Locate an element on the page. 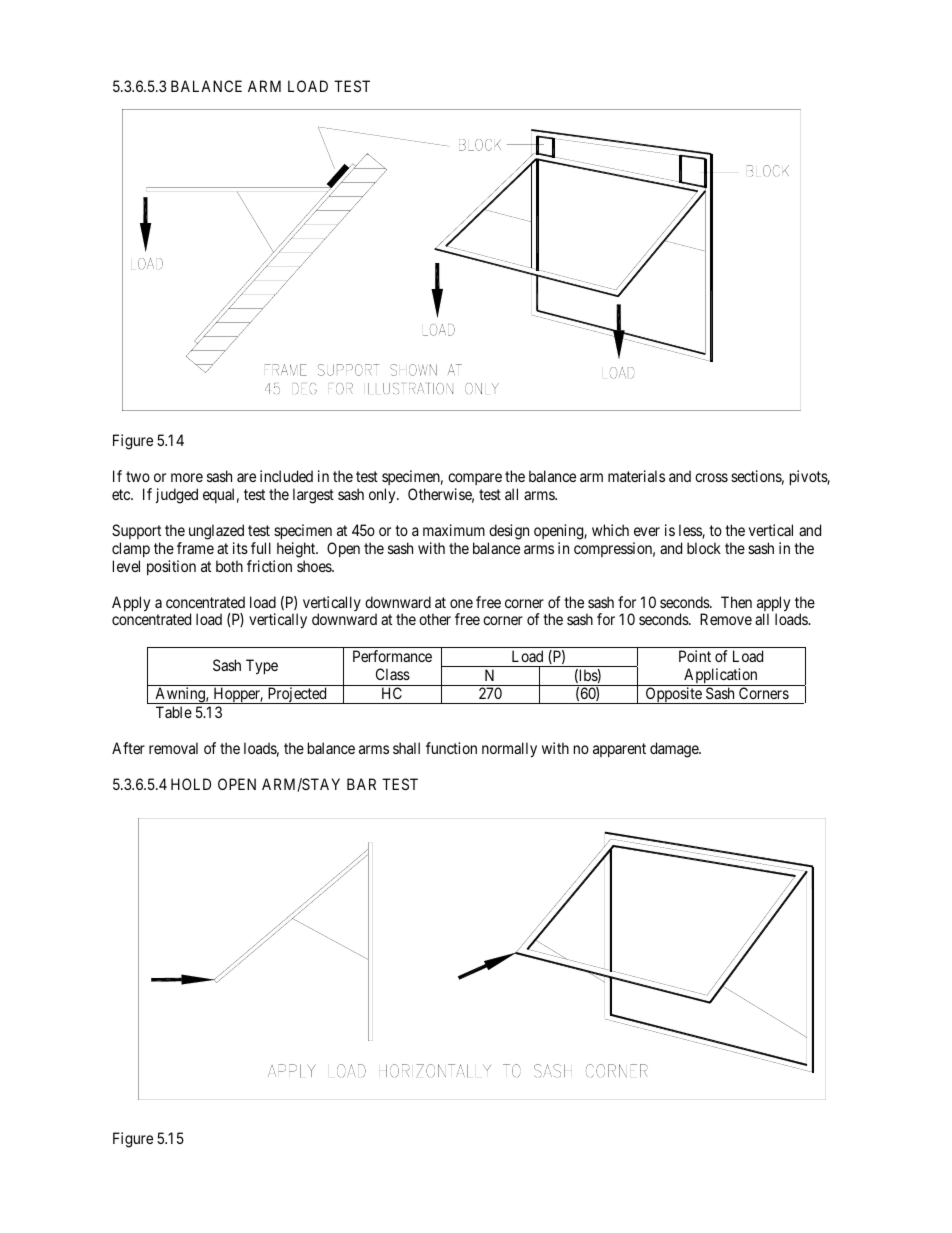  HOLD is located at coordinates (191, 784).
